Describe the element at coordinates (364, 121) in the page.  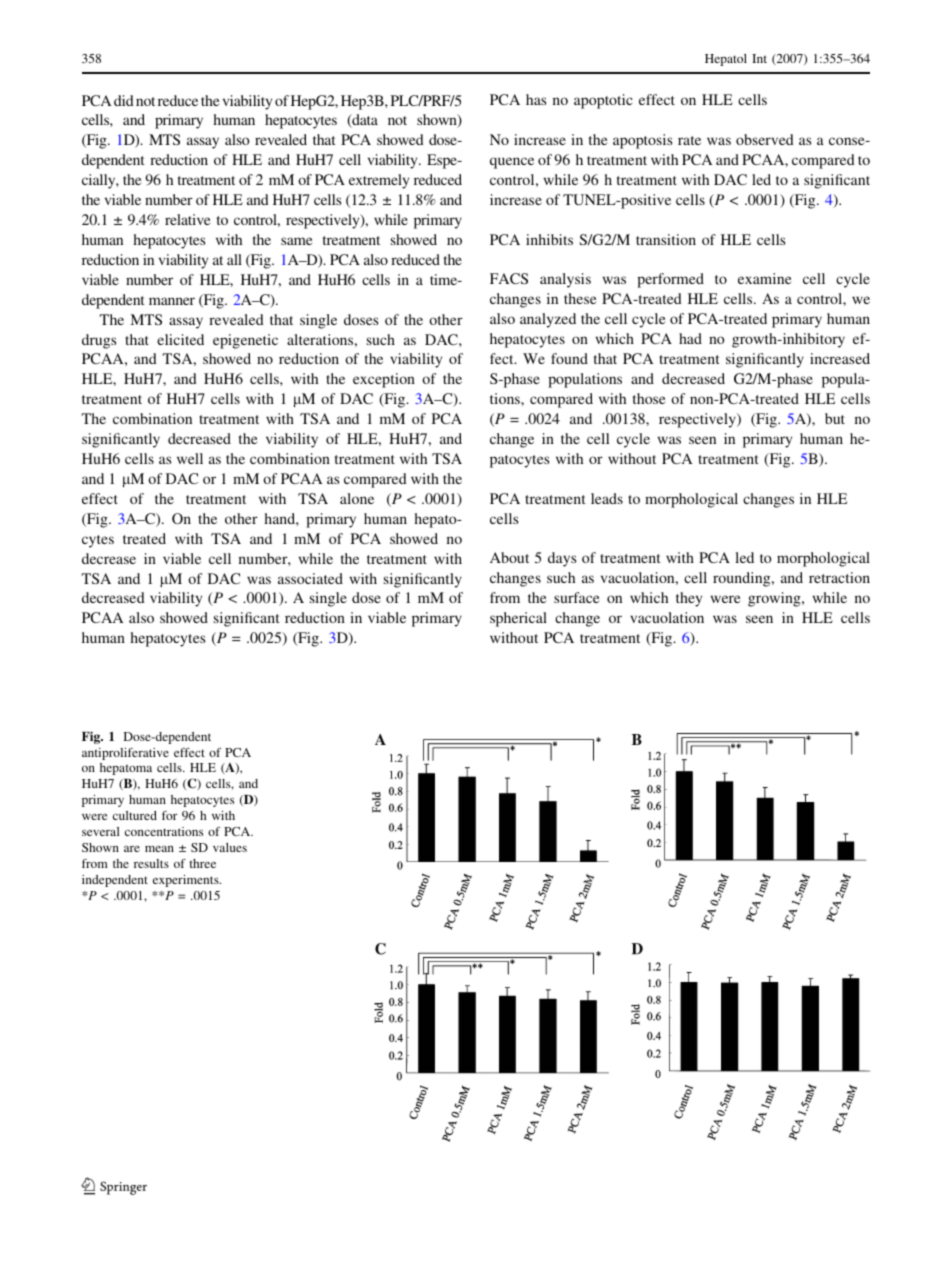
I see `data` at that location.
